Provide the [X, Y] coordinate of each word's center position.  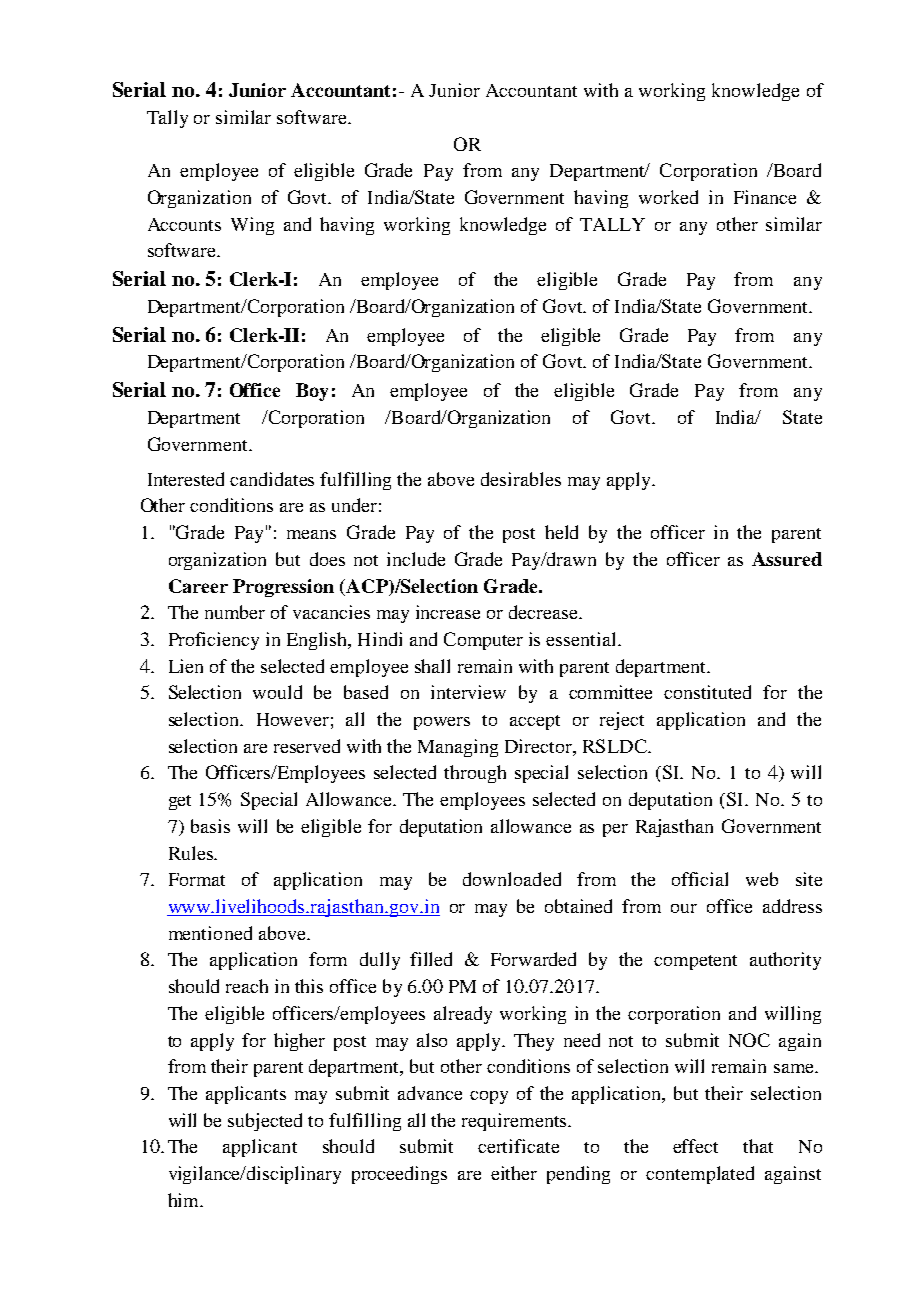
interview [468, 692]
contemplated [700, 1175]
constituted [707, 692]
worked [668, 197]
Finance [765, 197]
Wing [252, 226]
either [514, 1173]
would [277, 692]
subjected [265, 1122]
